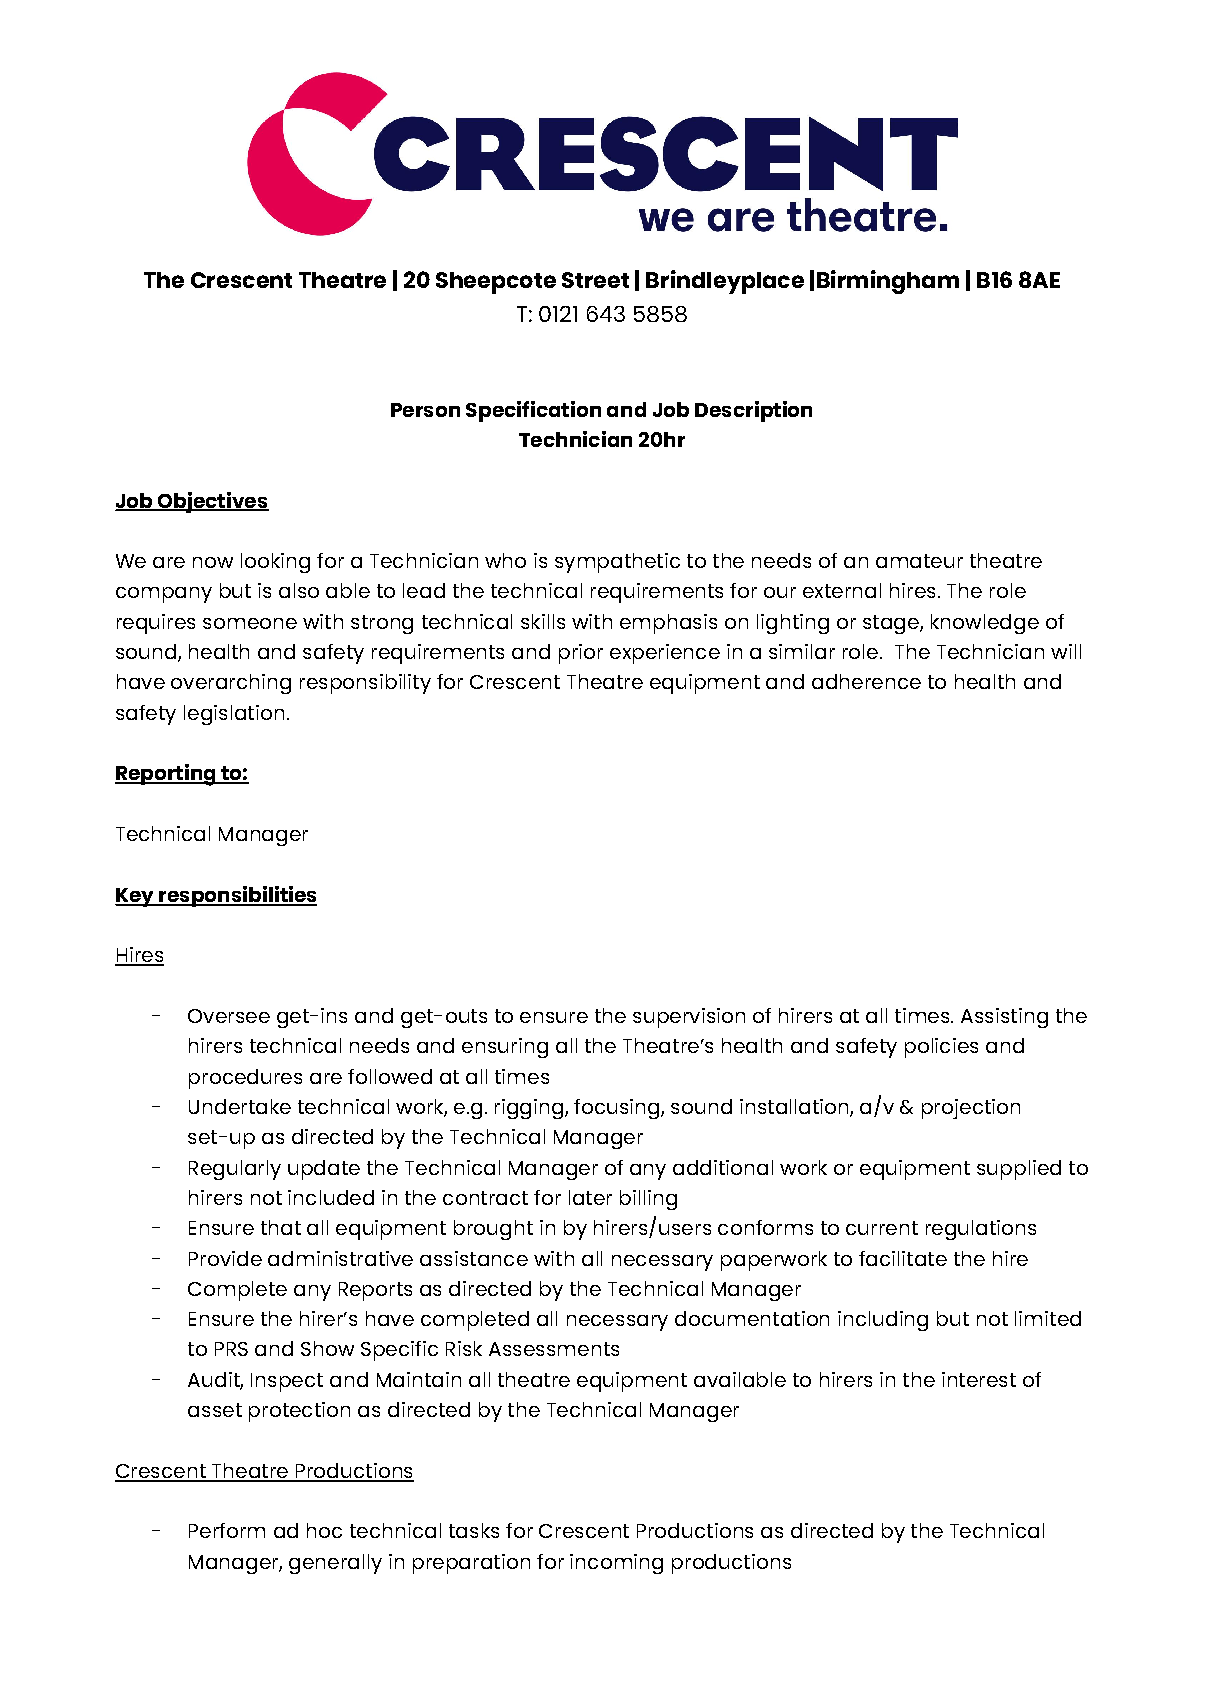  What do you see at coordinates (888, 282) in the page?
I see `Birmingham` at bounding box center [888, 282].
